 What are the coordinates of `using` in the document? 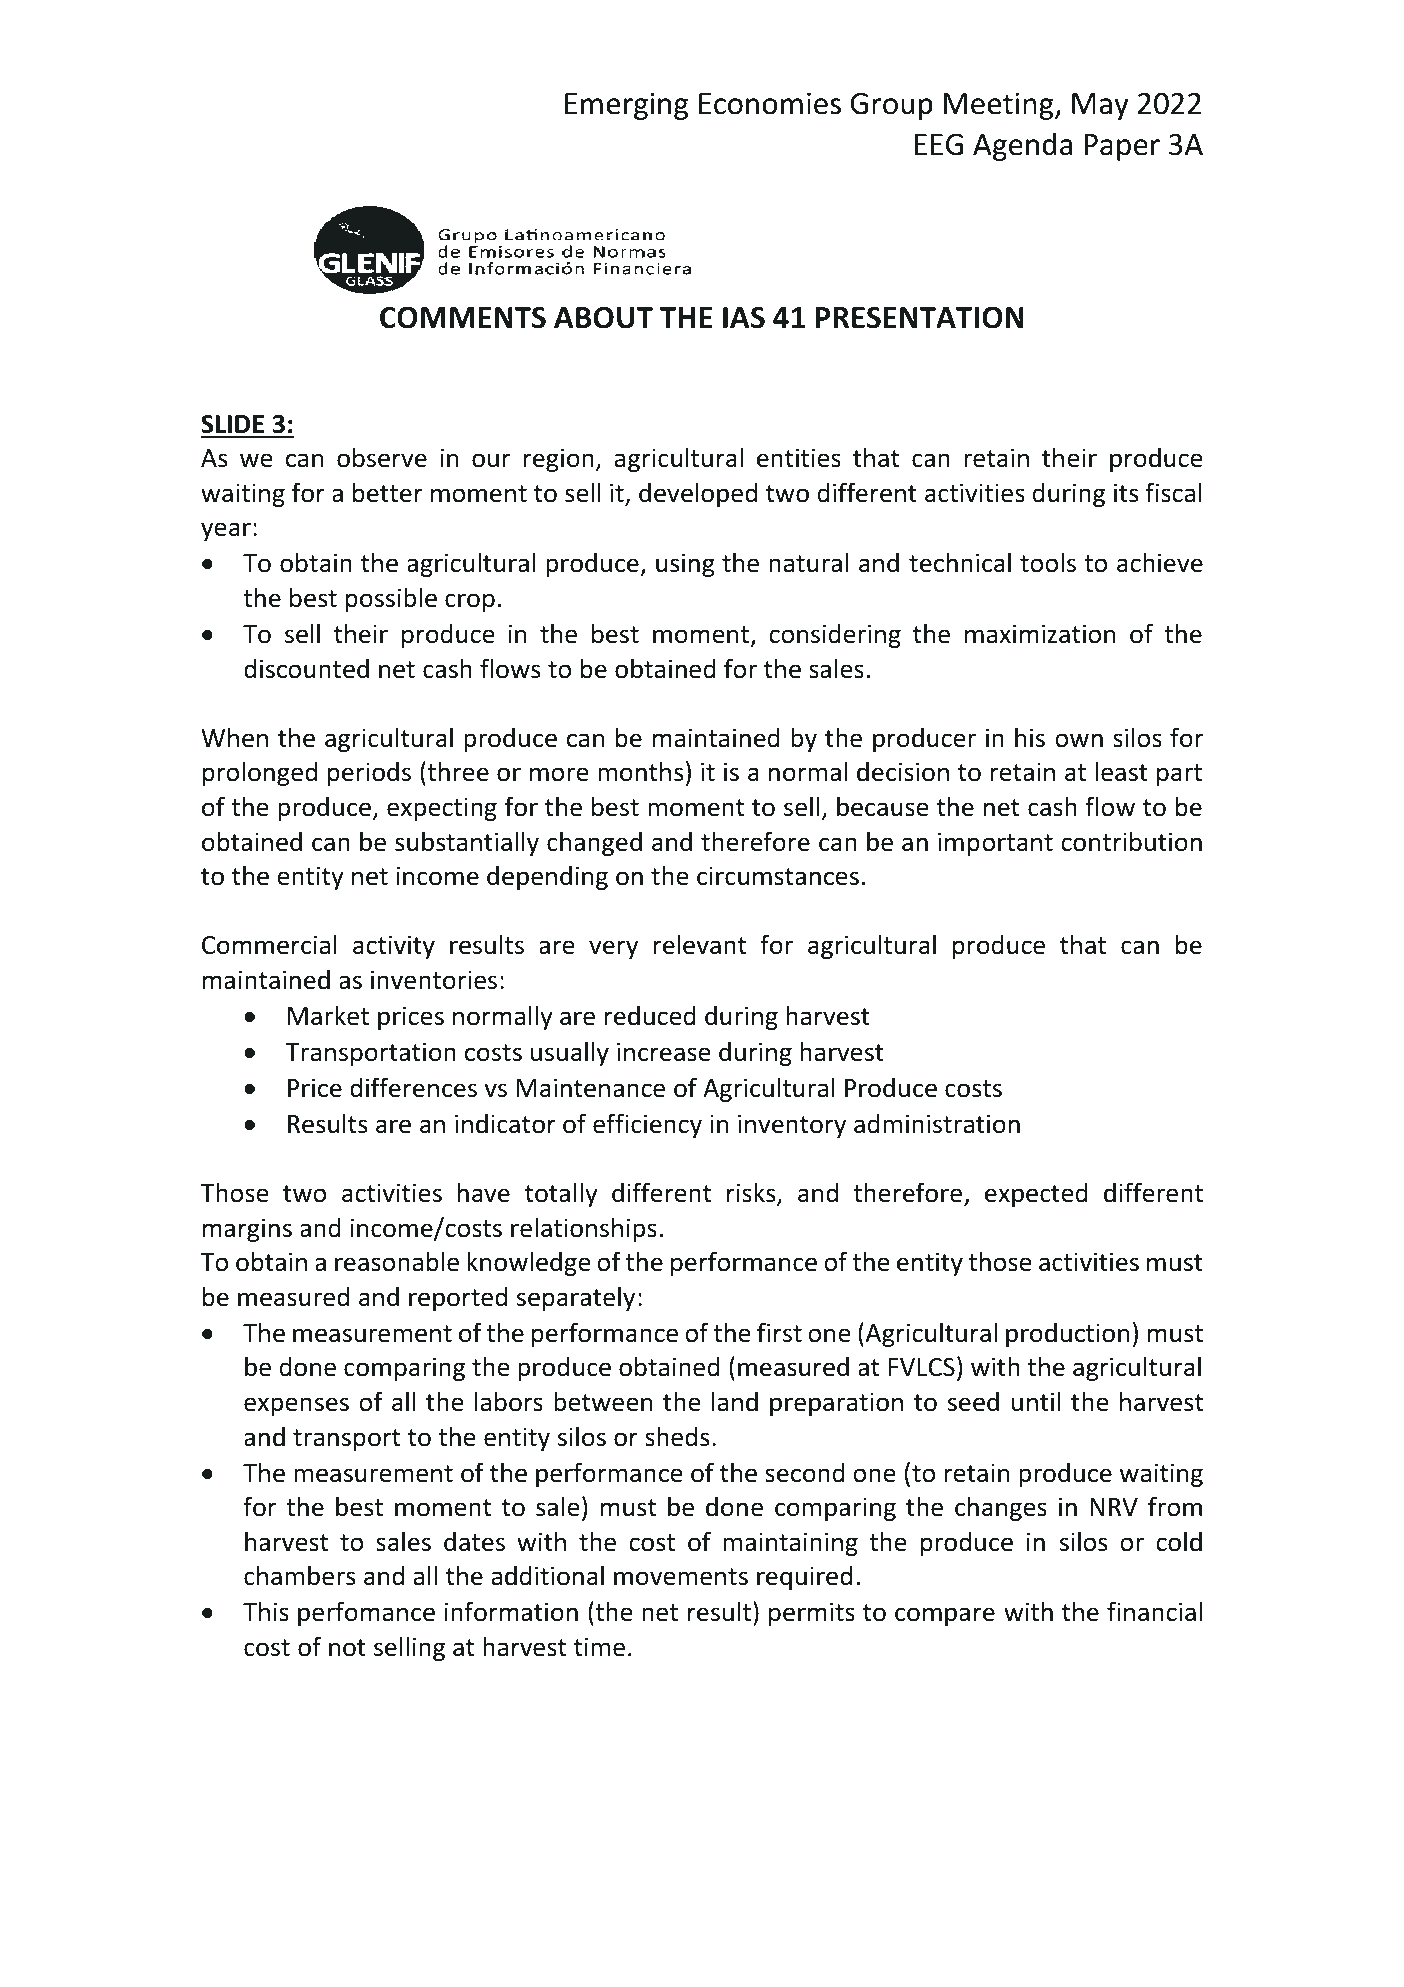 It's located at (685, 565).
